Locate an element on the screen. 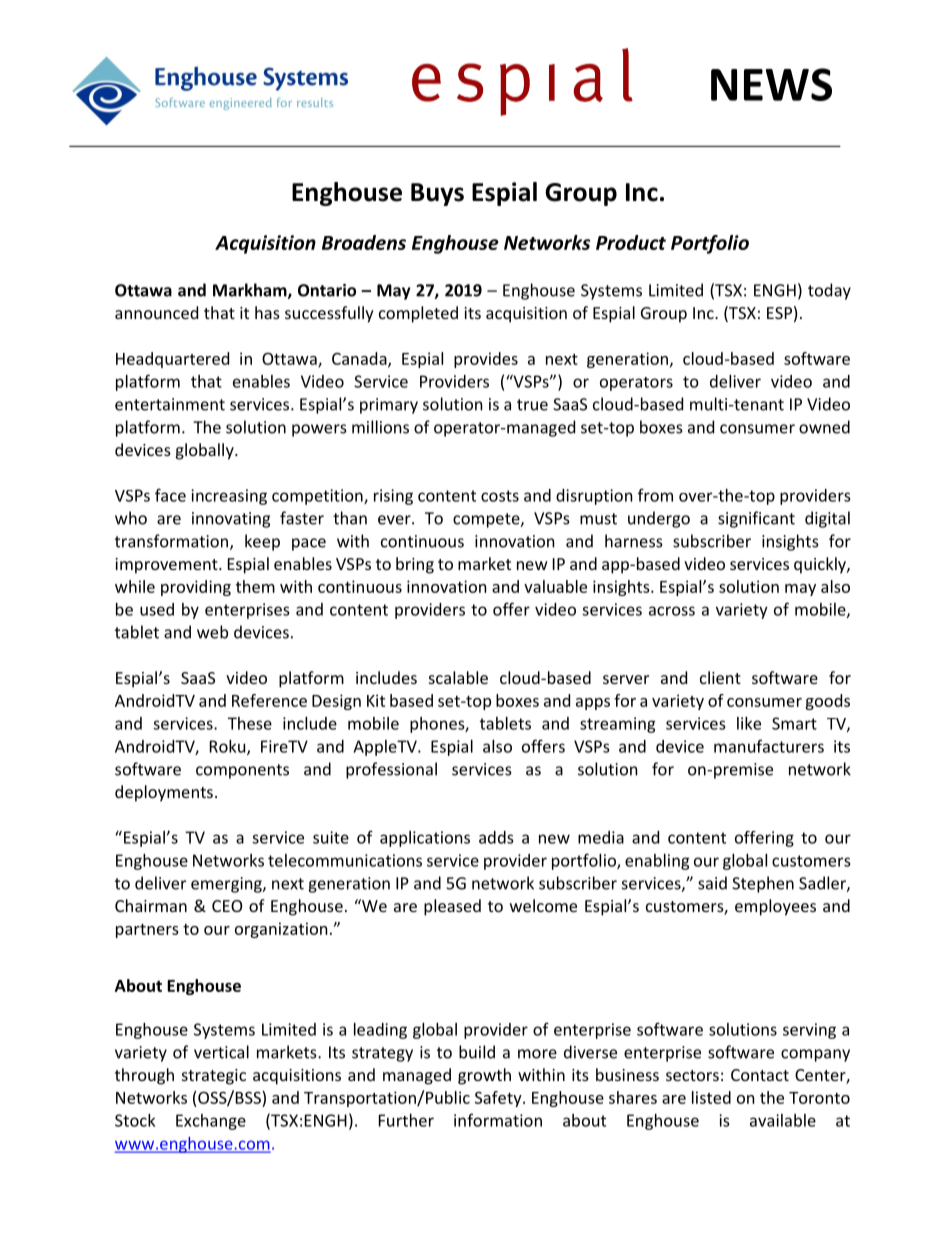  adds is located at coordinates (496, 837).
